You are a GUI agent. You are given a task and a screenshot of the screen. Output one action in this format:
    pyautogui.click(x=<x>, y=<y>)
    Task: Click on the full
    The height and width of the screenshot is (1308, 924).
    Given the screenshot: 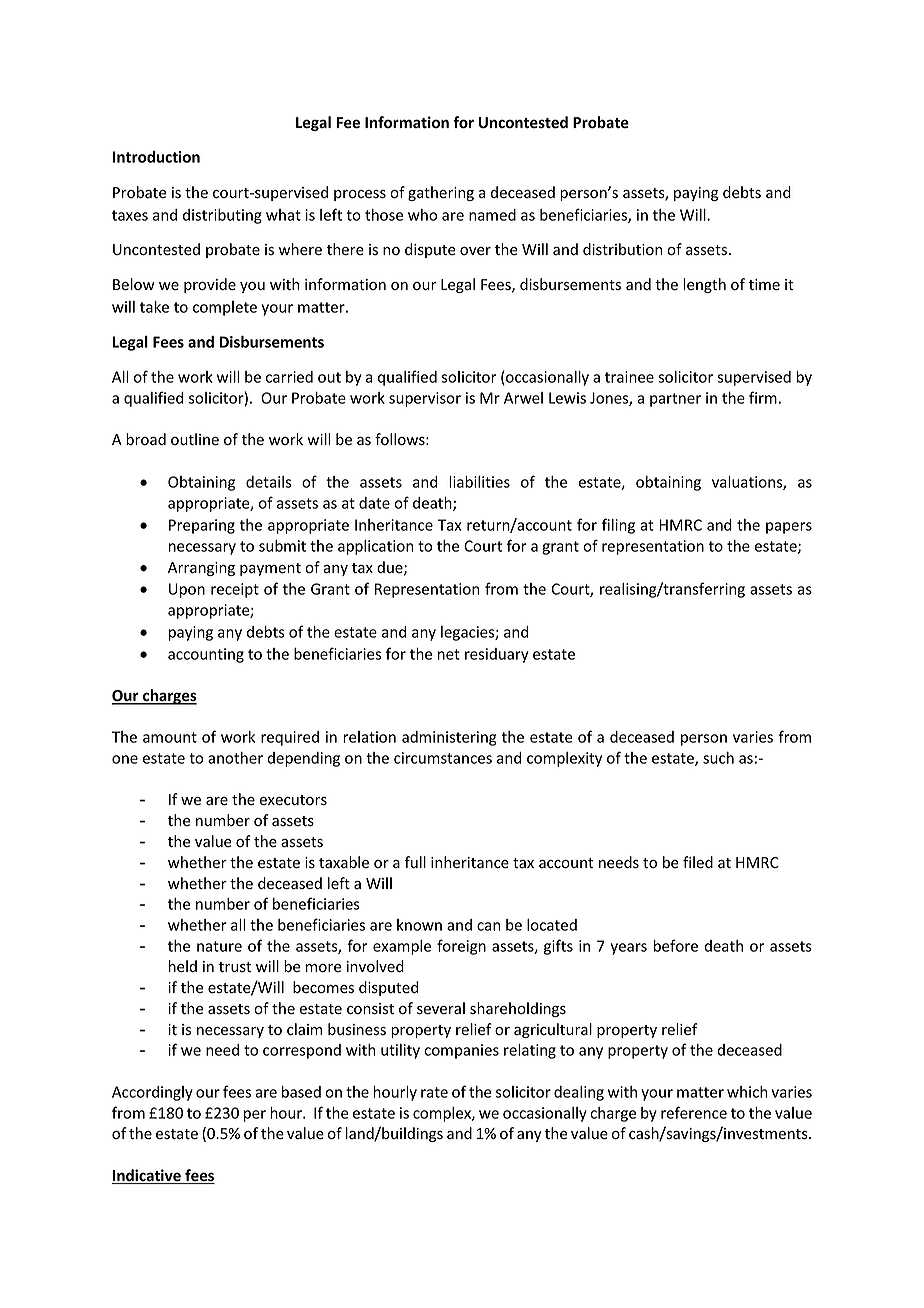 What is the action you would take?
    pyautogui.click(x=415, y=862)
